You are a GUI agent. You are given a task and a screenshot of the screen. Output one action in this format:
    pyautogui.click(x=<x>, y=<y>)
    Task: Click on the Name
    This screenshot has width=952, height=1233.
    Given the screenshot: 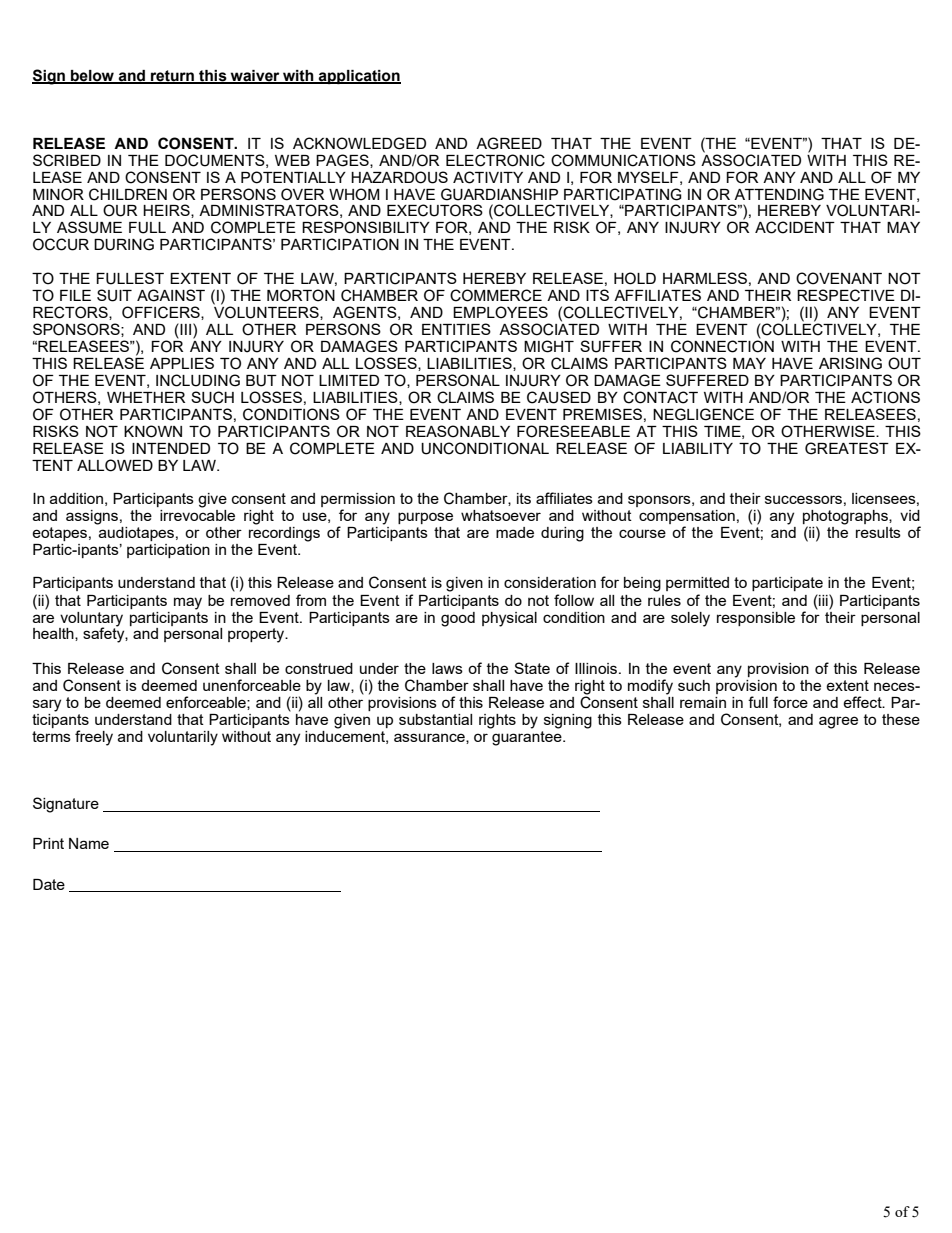 What is the action you would take?
    pyautogui.click(x=89, y=843)
